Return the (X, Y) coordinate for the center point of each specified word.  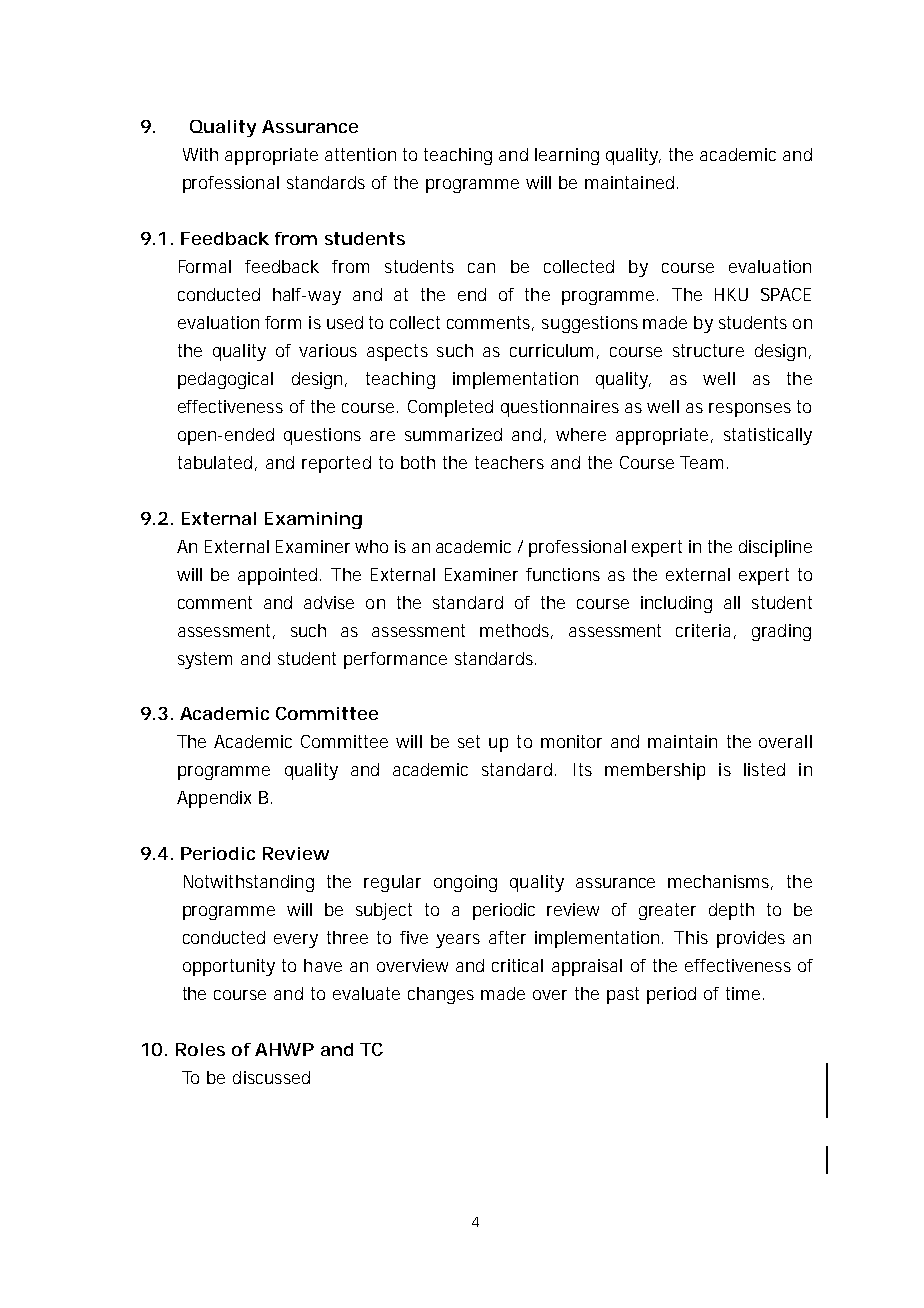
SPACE (786, 294)
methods (516, 631)
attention (360, 154)
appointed (279, 576)
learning (567, 156)
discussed (271, 1077)
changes (441, 995)
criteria (703, 630)
